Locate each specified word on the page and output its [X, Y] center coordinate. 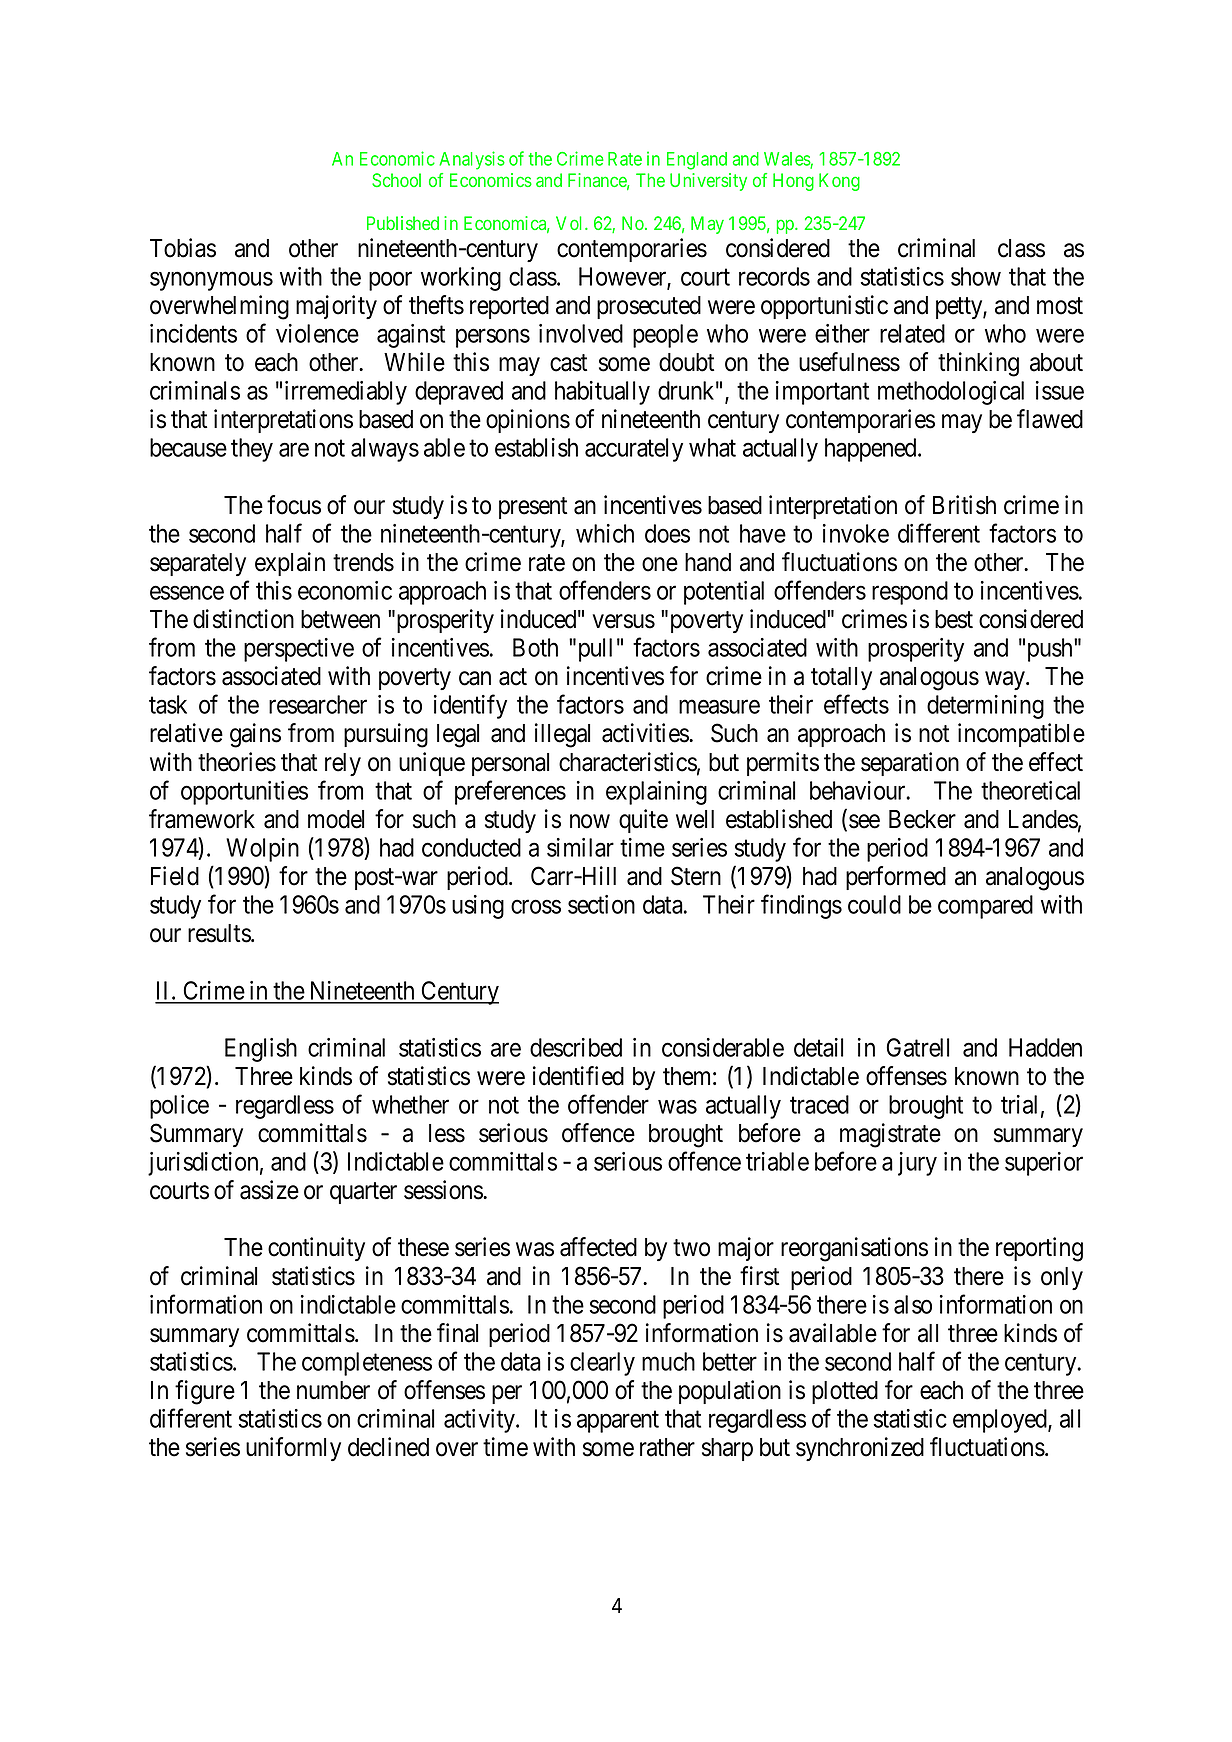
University [708, 182]
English [261, 1050]
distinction [243, 619]
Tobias [183, 248]
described [576, 1047]
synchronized [860, 1449]
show [976, 276]
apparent [618, 1422]
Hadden [1045, 1047]
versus [624, 621]
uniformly [293, 1449]
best [954, 619]
